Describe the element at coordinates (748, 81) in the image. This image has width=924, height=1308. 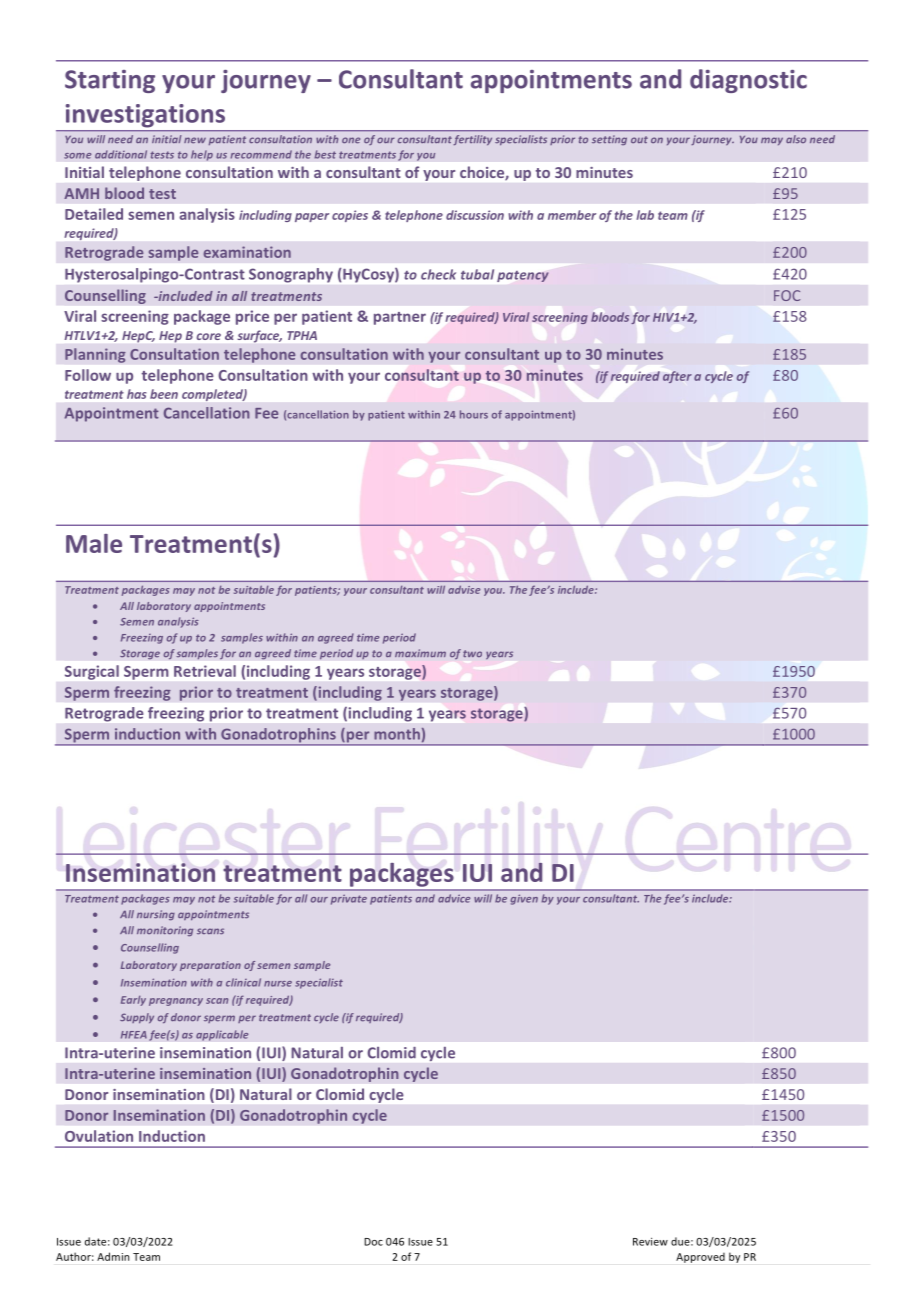
I see `diagnostic` at that location.
